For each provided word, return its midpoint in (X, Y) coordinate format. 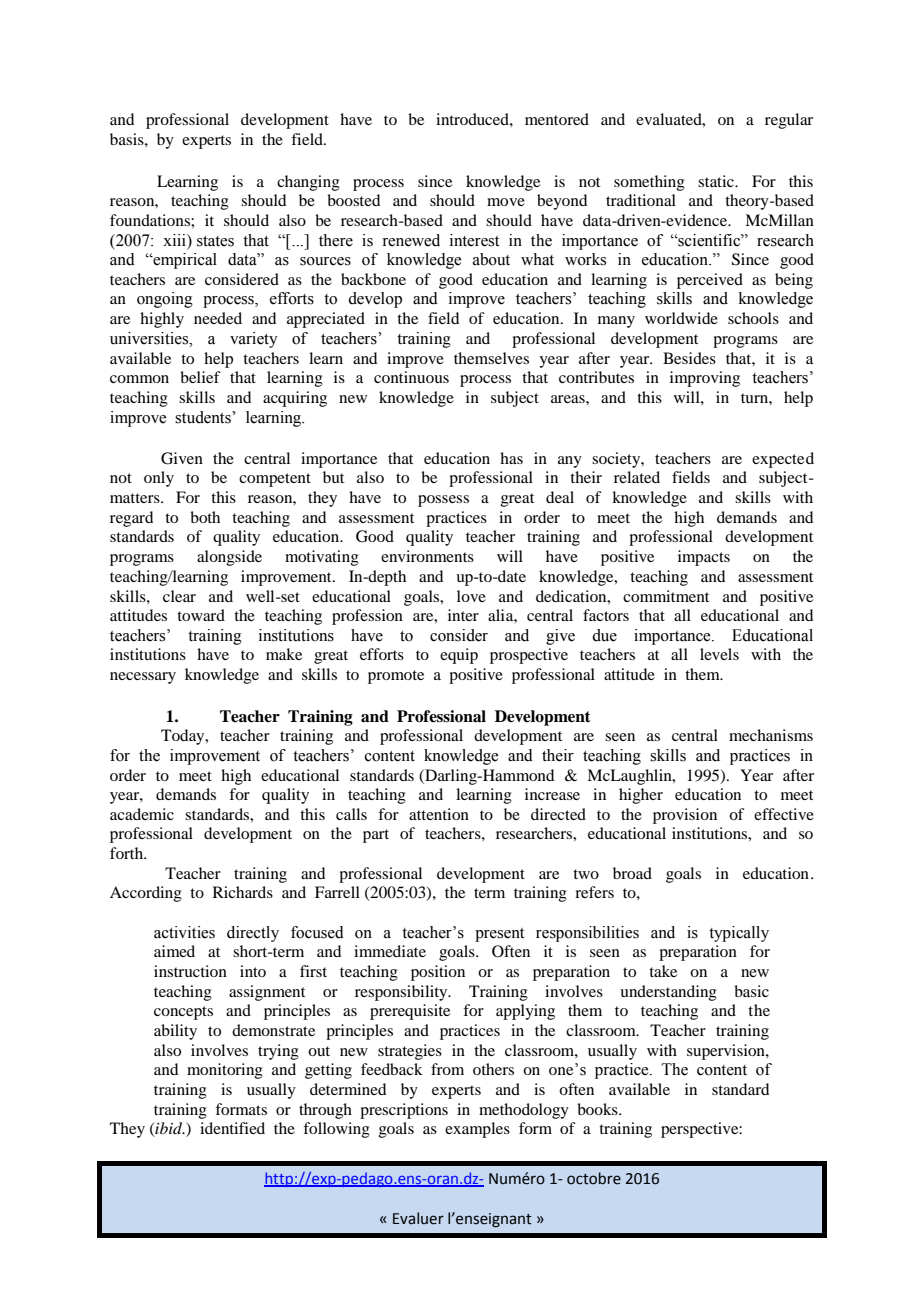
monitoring (225, 1071)
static (717, 181)
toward (201, 615)
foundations (151, 220)
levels (719, 654)
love (471, 596)
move (506, 202)
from (447, 1069)
